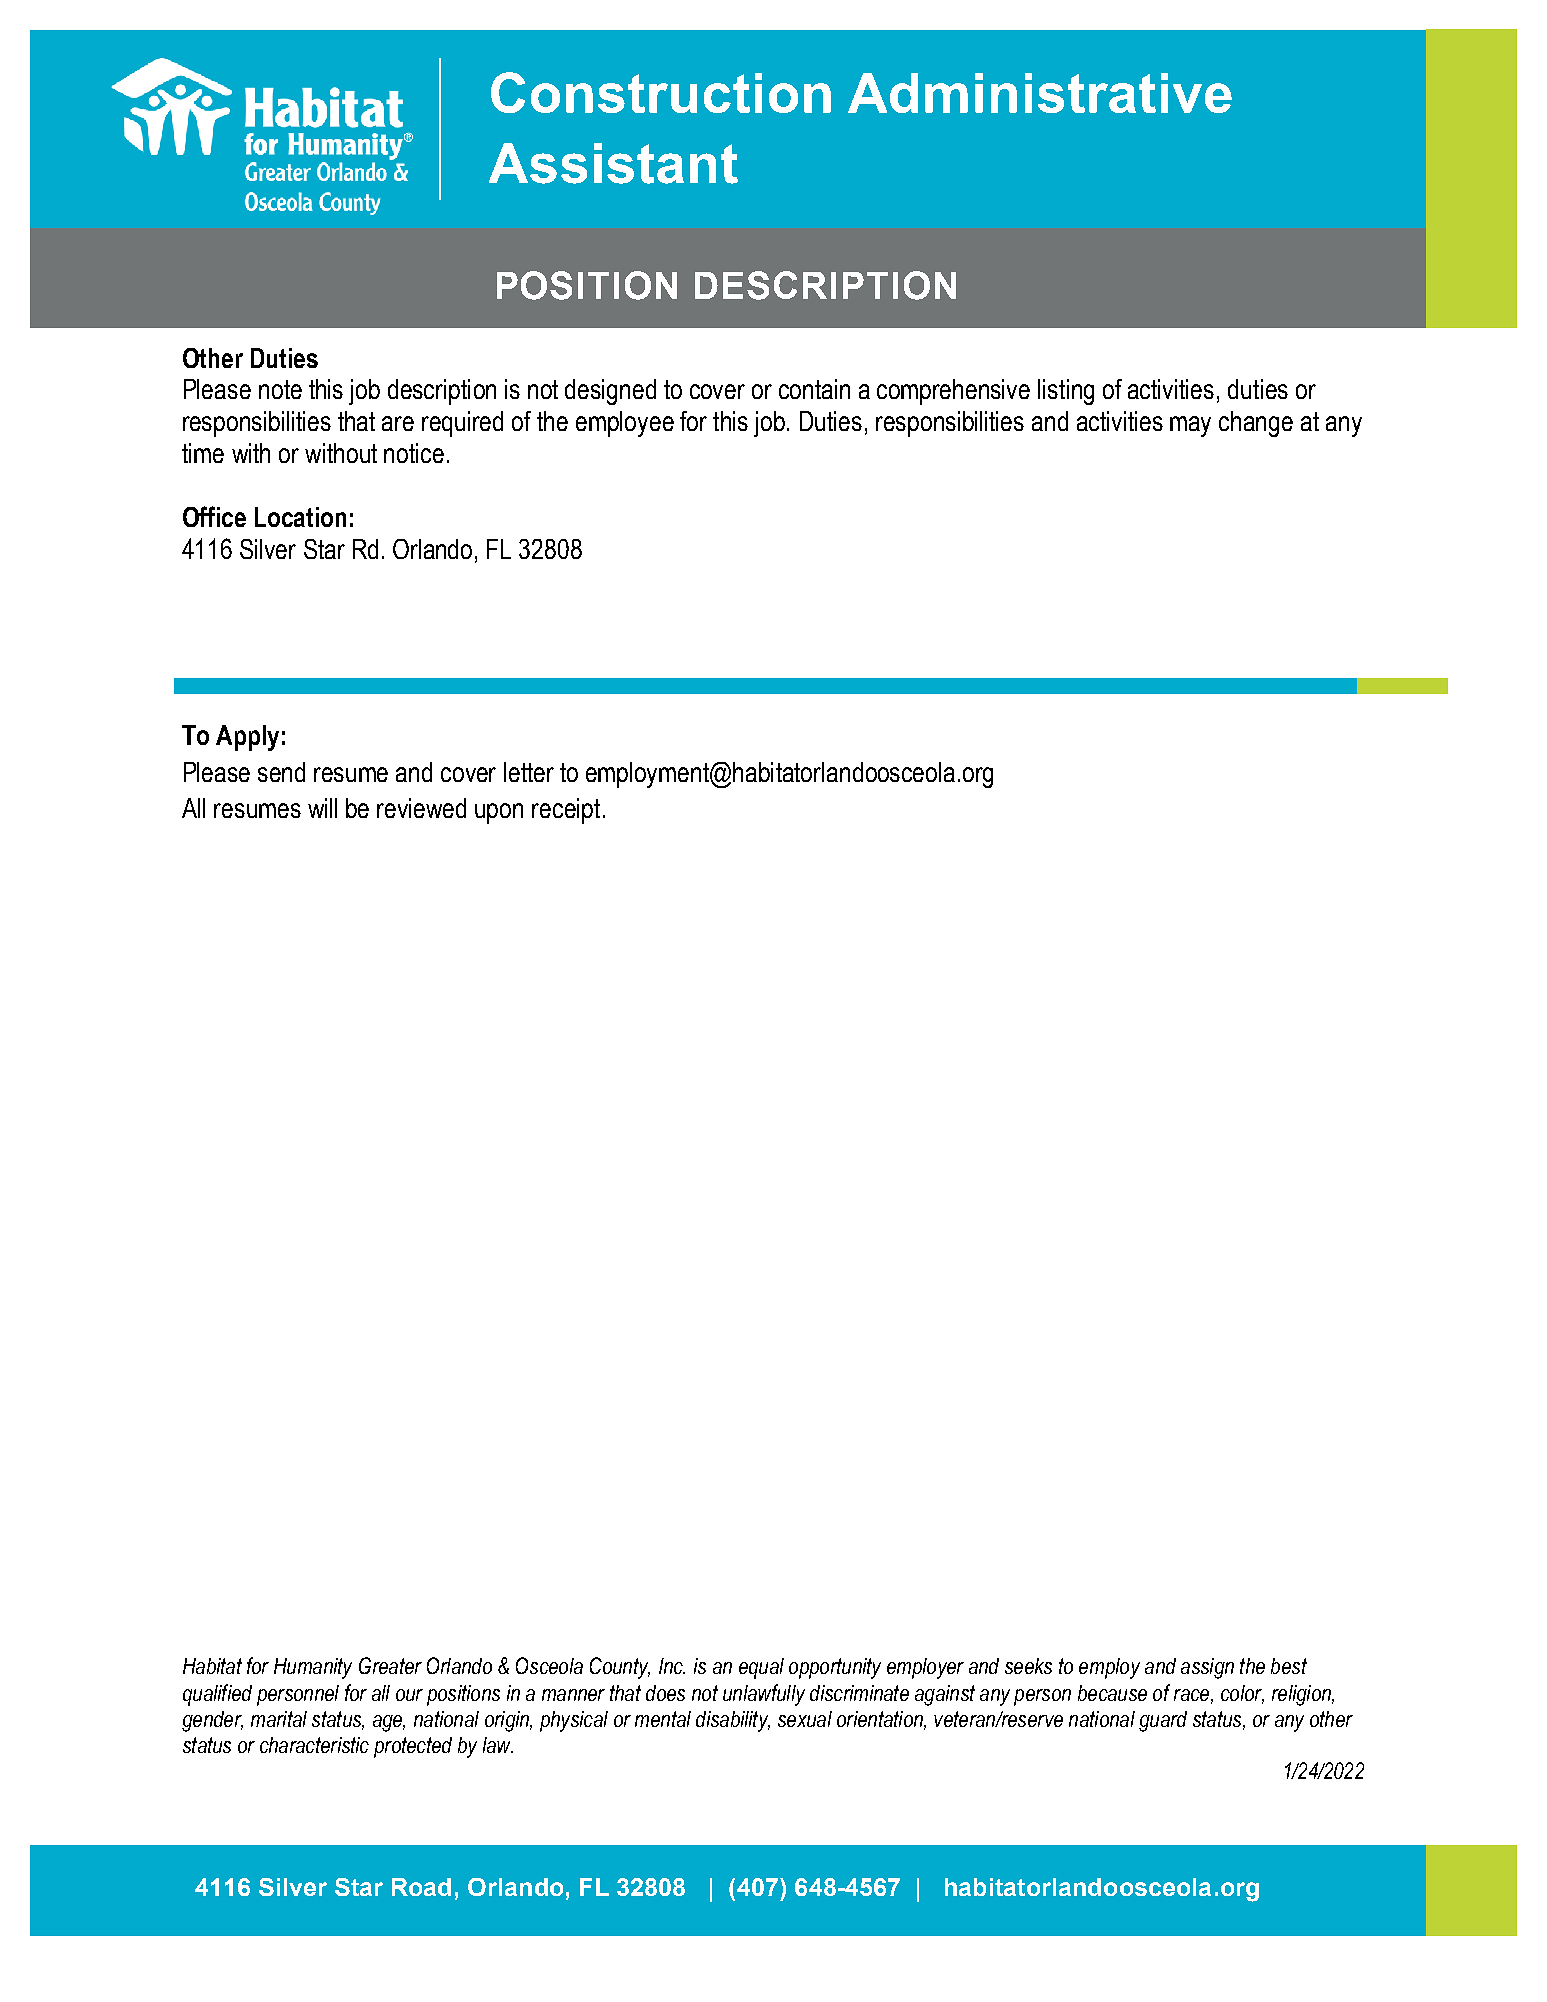  I want to click on Assistant, so click(613, 163).
